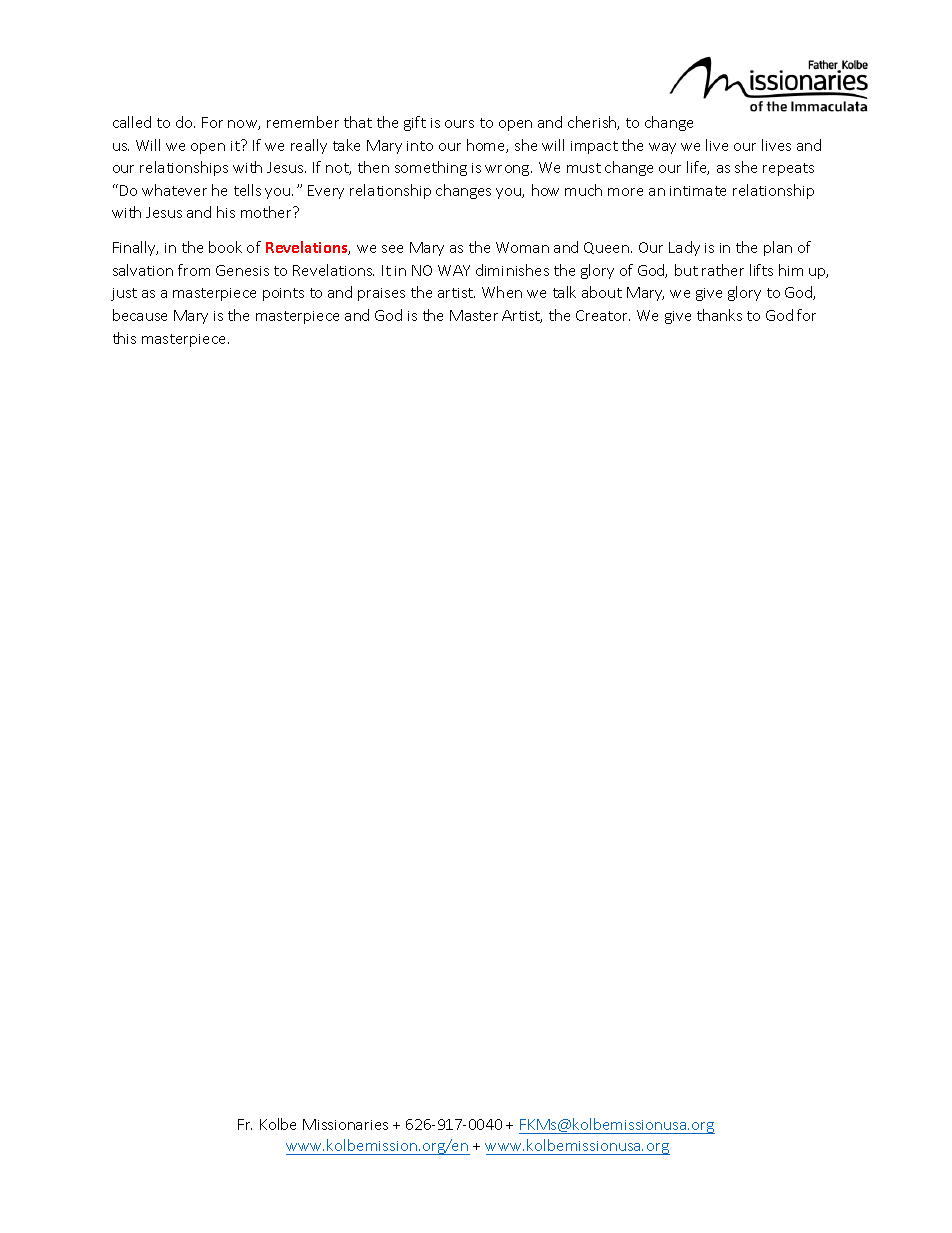 The width and height of the page is (952, 1233). Describe the element at coordinates (140, 315) in the page. I see `because` at that location.
